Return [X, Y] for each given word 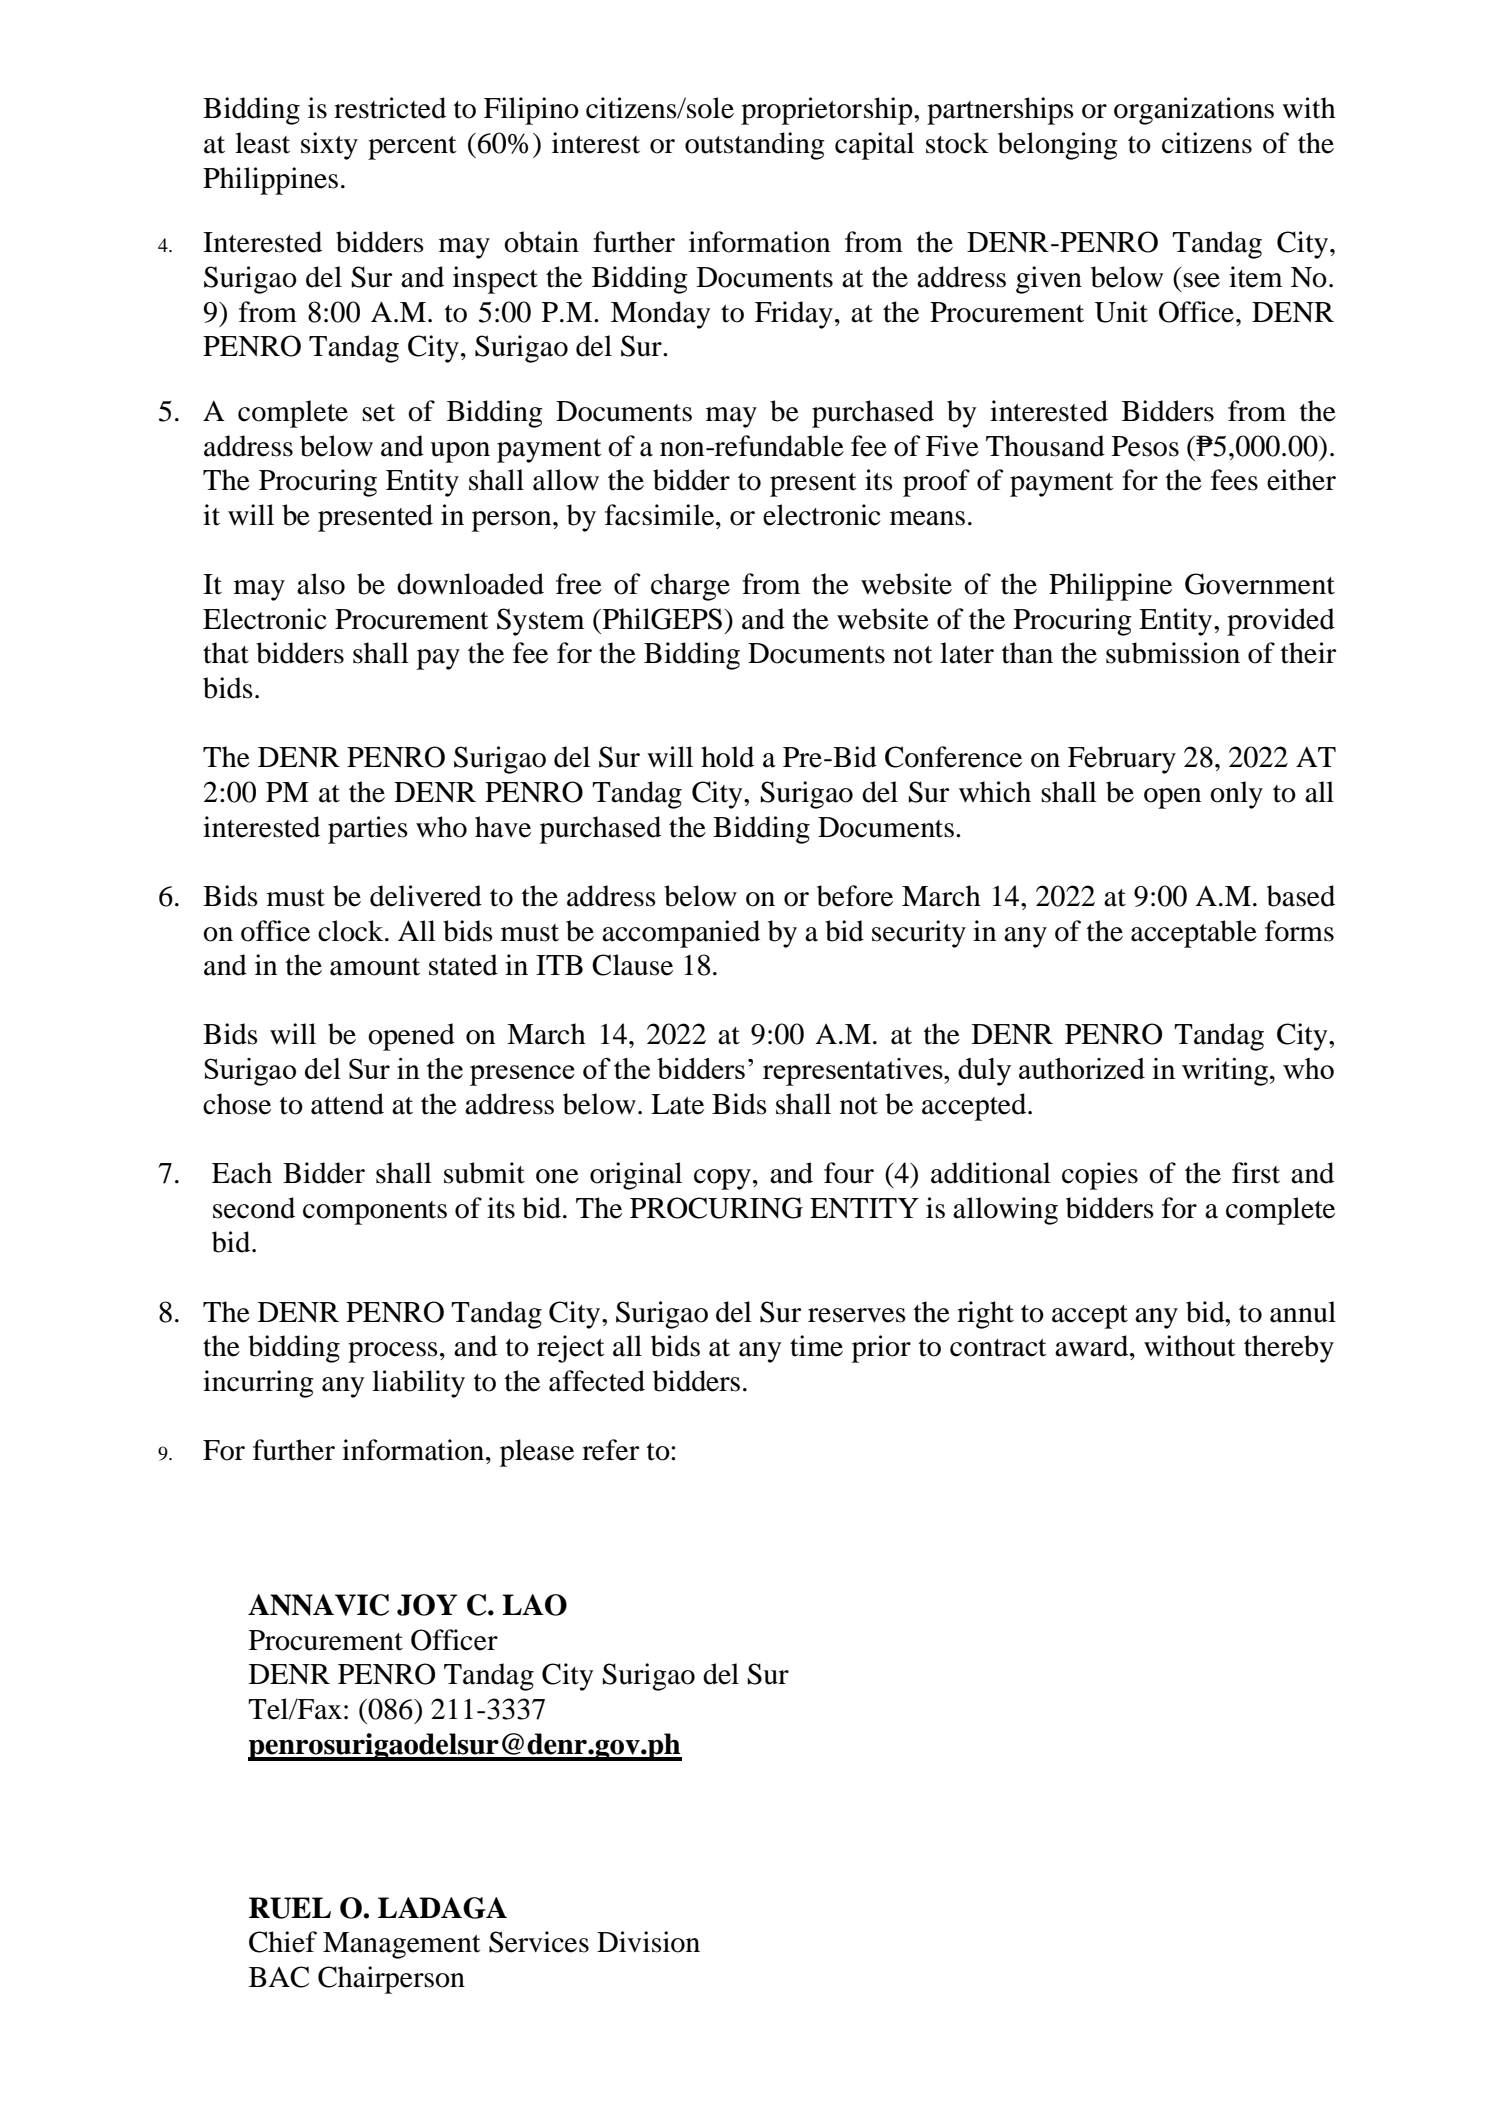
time [816, 1346]
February [1122, 760]
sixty [329, 146]
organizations [1194, 111]
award [1093, 1346]
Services [539, 1942]
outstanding [755, 146]
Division [648, 1942]
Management [402, 1945]
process [393, 1352]
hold [727, 757]
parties [368, 830]
